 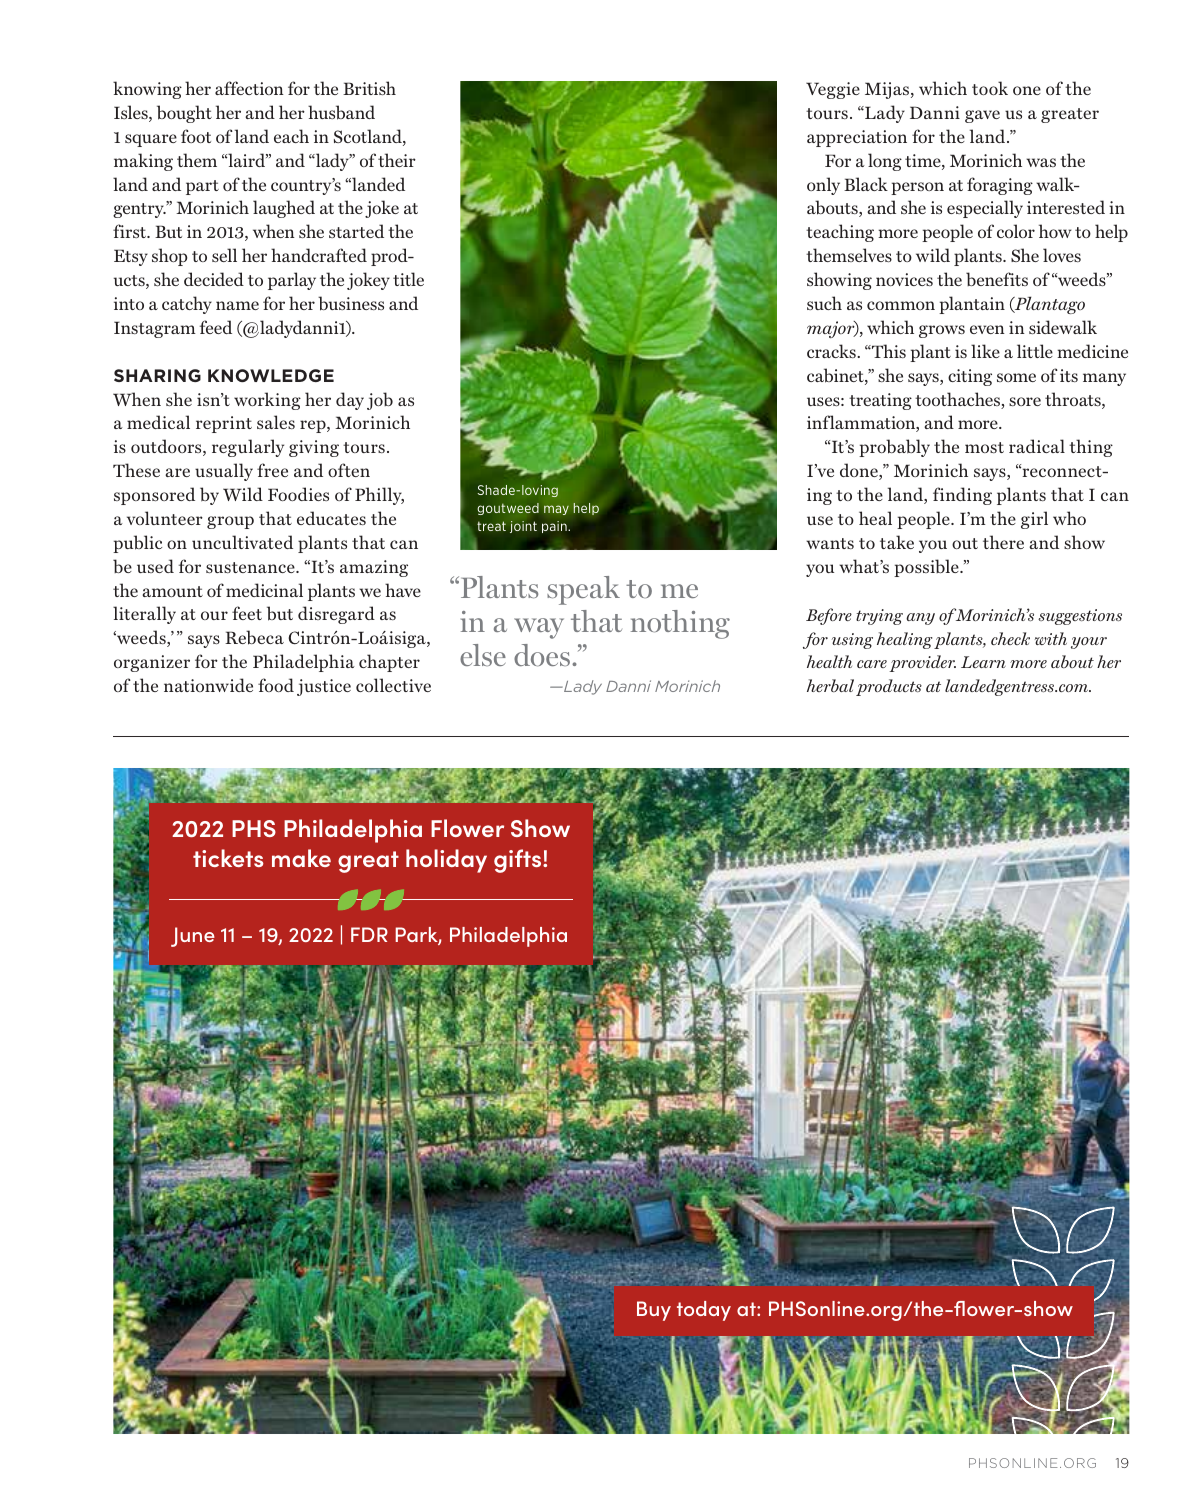 What do you see at coordinates (542, 655) in the document?
I see `does` at bounding box center [542, 655].
